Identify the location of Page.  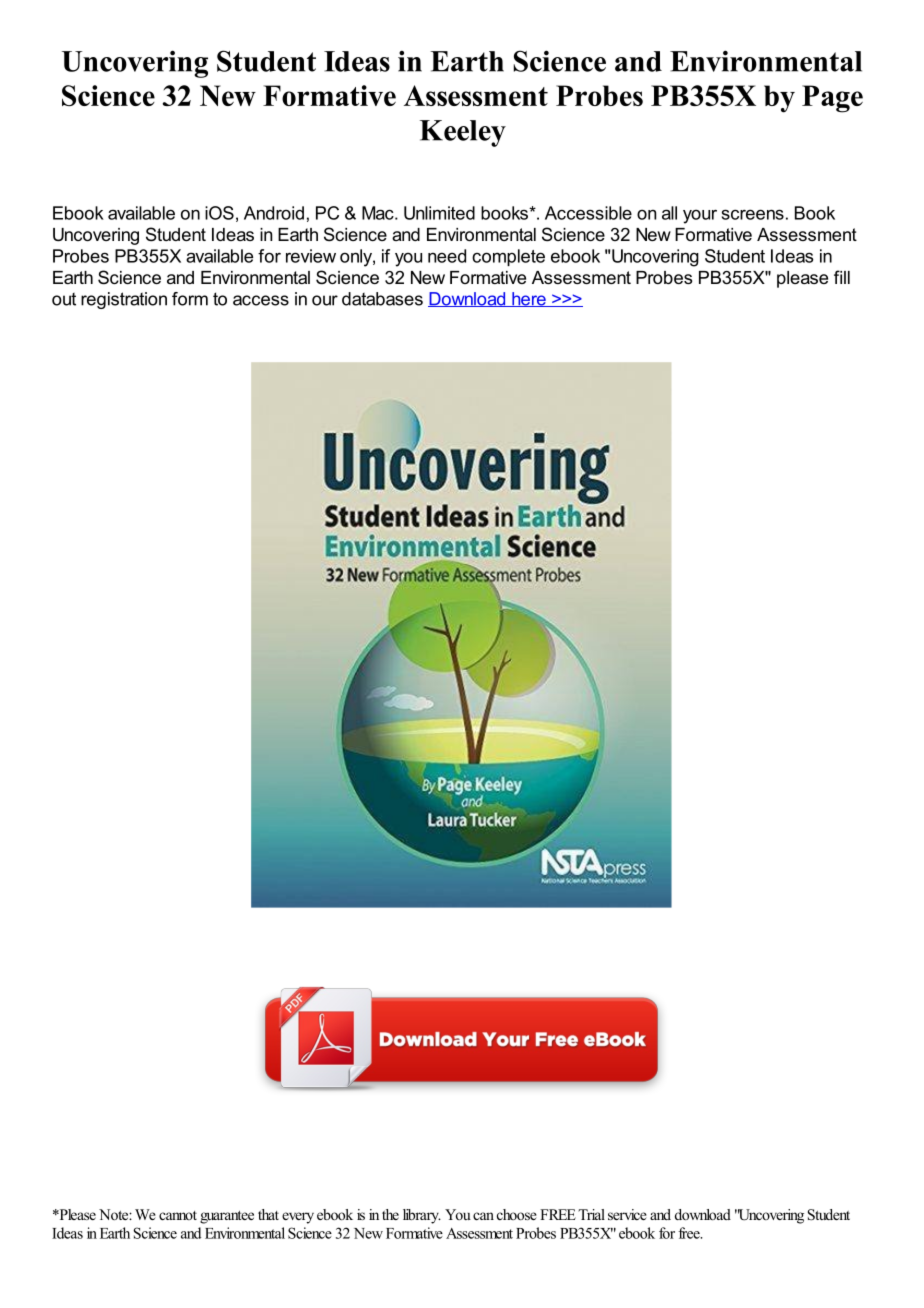
(832, 99).
